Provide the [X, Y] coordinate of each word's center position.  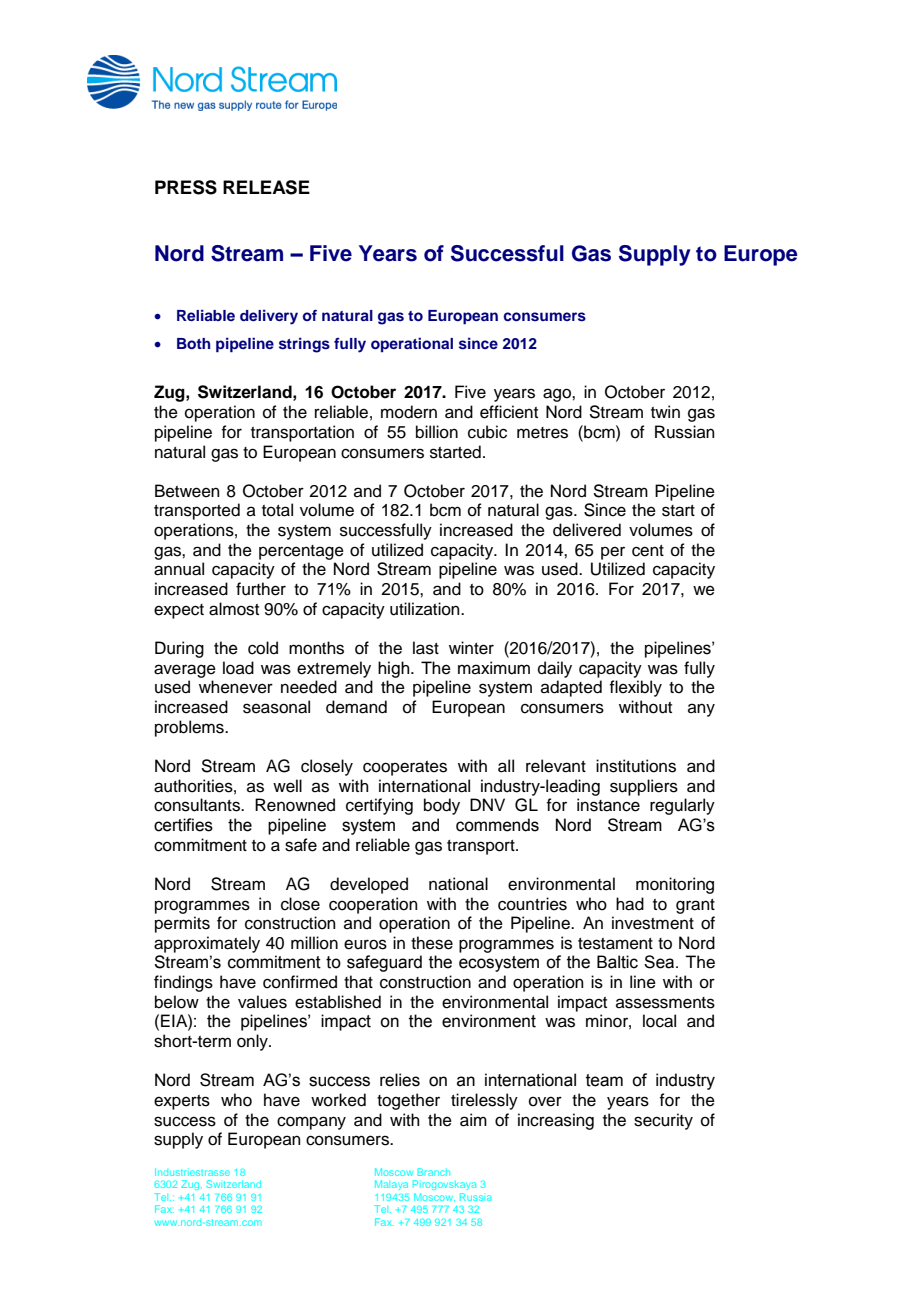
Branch [434, 1172]
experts [182, 1102]
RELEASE [266, 187]
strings [304, 345]
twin [665, 411]
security [663, 1121]
